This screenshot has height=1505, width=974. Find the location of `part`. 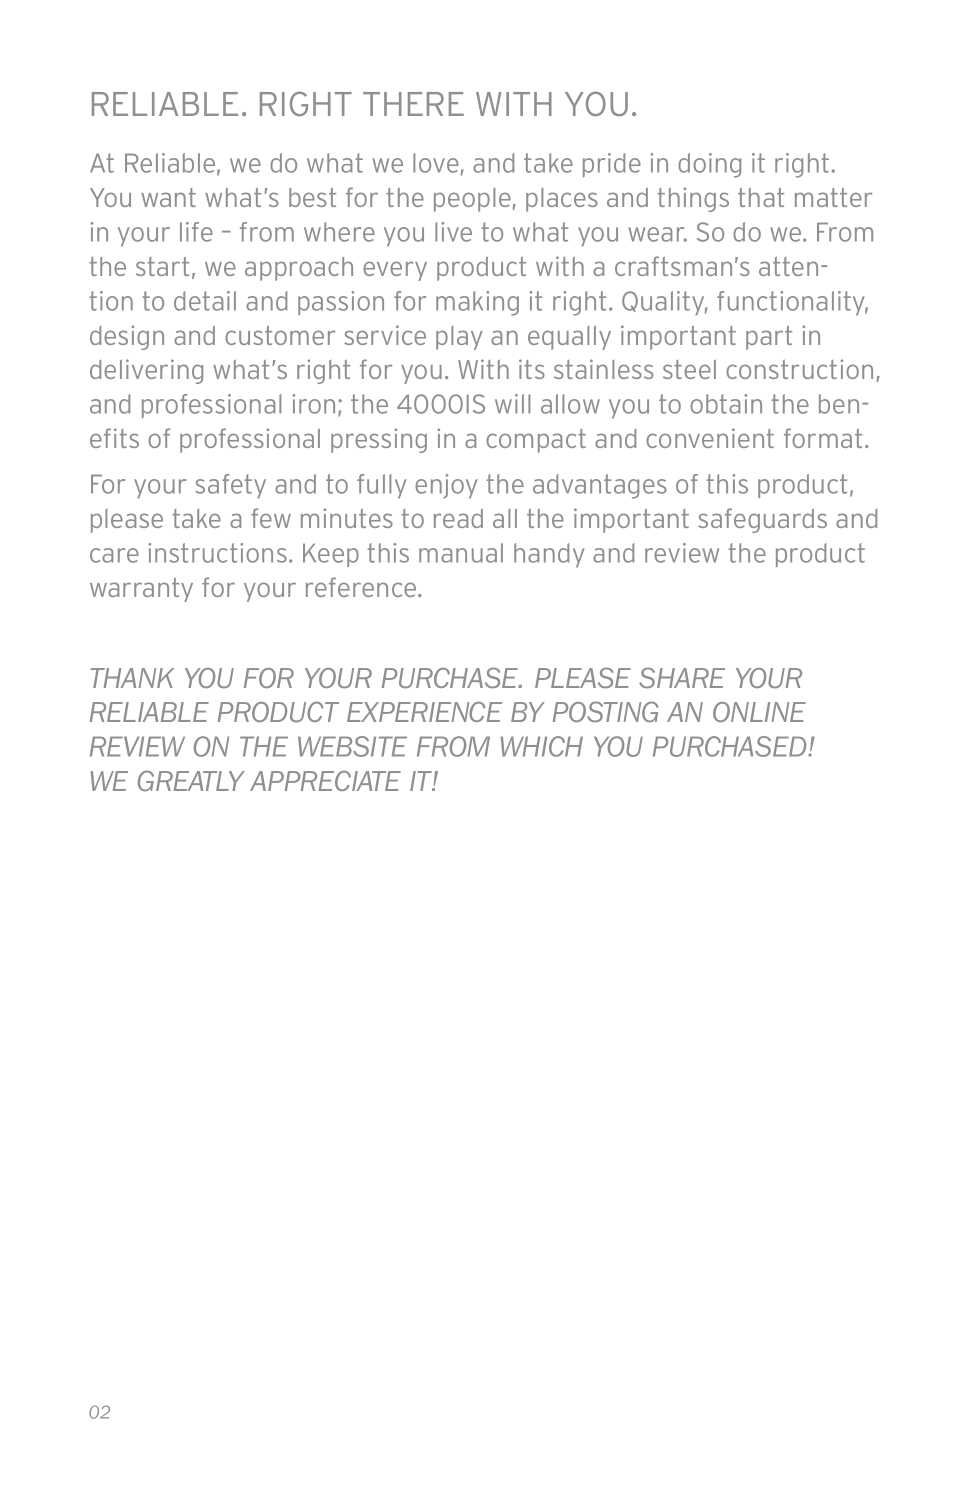

part is located at coordinates (769, 338).
